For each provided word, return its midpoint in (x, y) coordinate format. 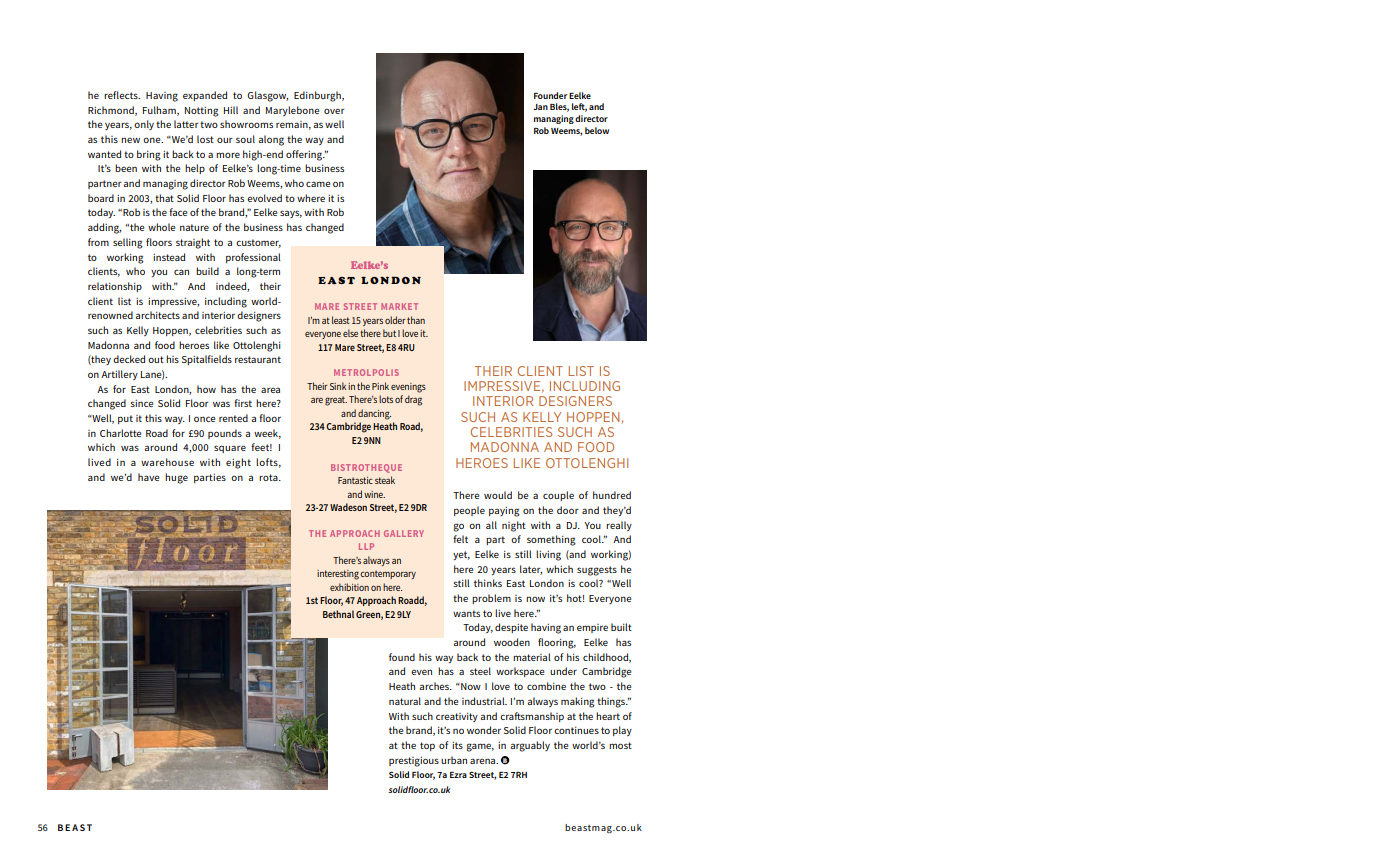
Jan (540, 107)
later (531, 570)
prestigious (414, 762)
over (334, 111)
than (416, 320)
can (181, 272)
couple (558, 496)
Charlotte (121, 433)
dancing (374, 414)
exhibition (349, 587)
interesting (338, 575)
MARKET (399, 306)
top (427, 746)
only (144, 125)
